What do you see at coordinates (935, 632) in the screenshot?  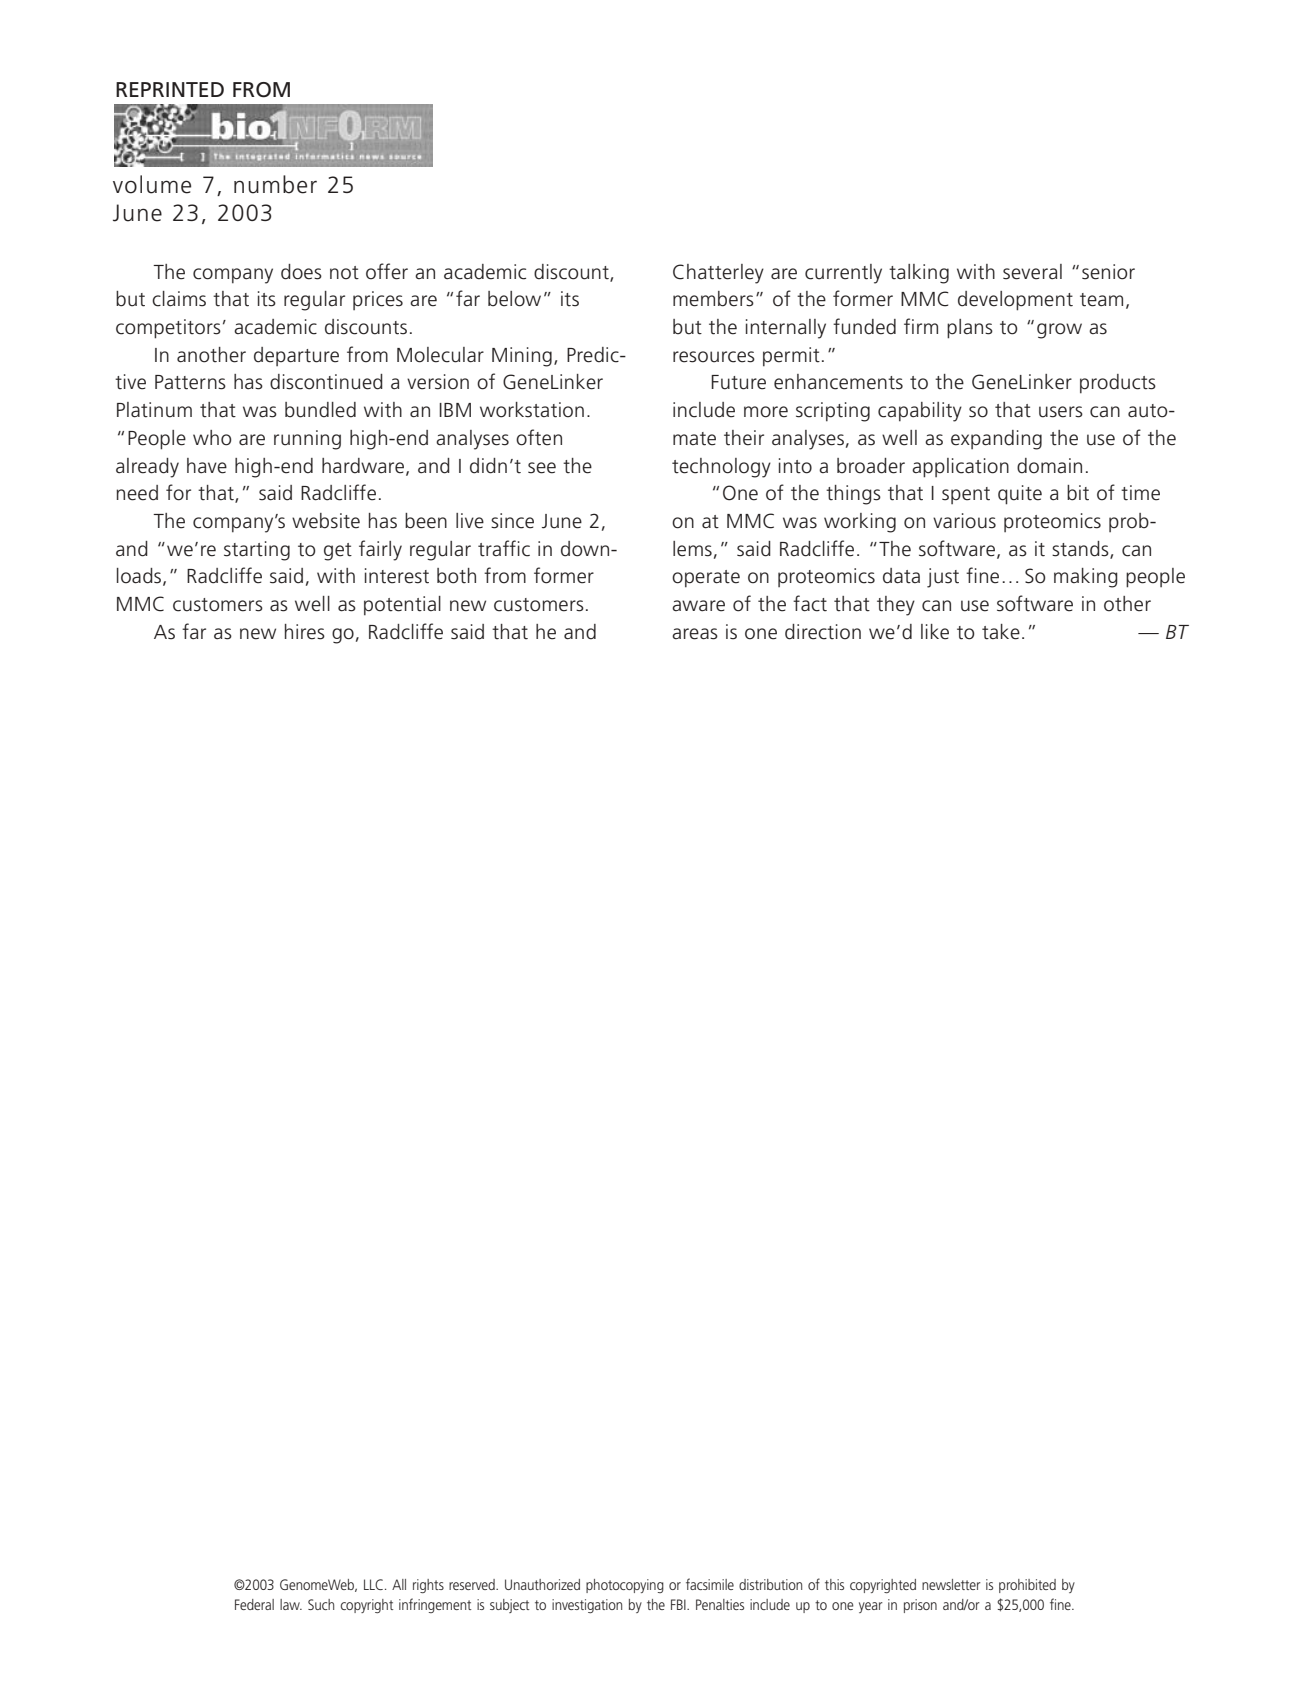 I see `like` at bounding box center [935, 632].
